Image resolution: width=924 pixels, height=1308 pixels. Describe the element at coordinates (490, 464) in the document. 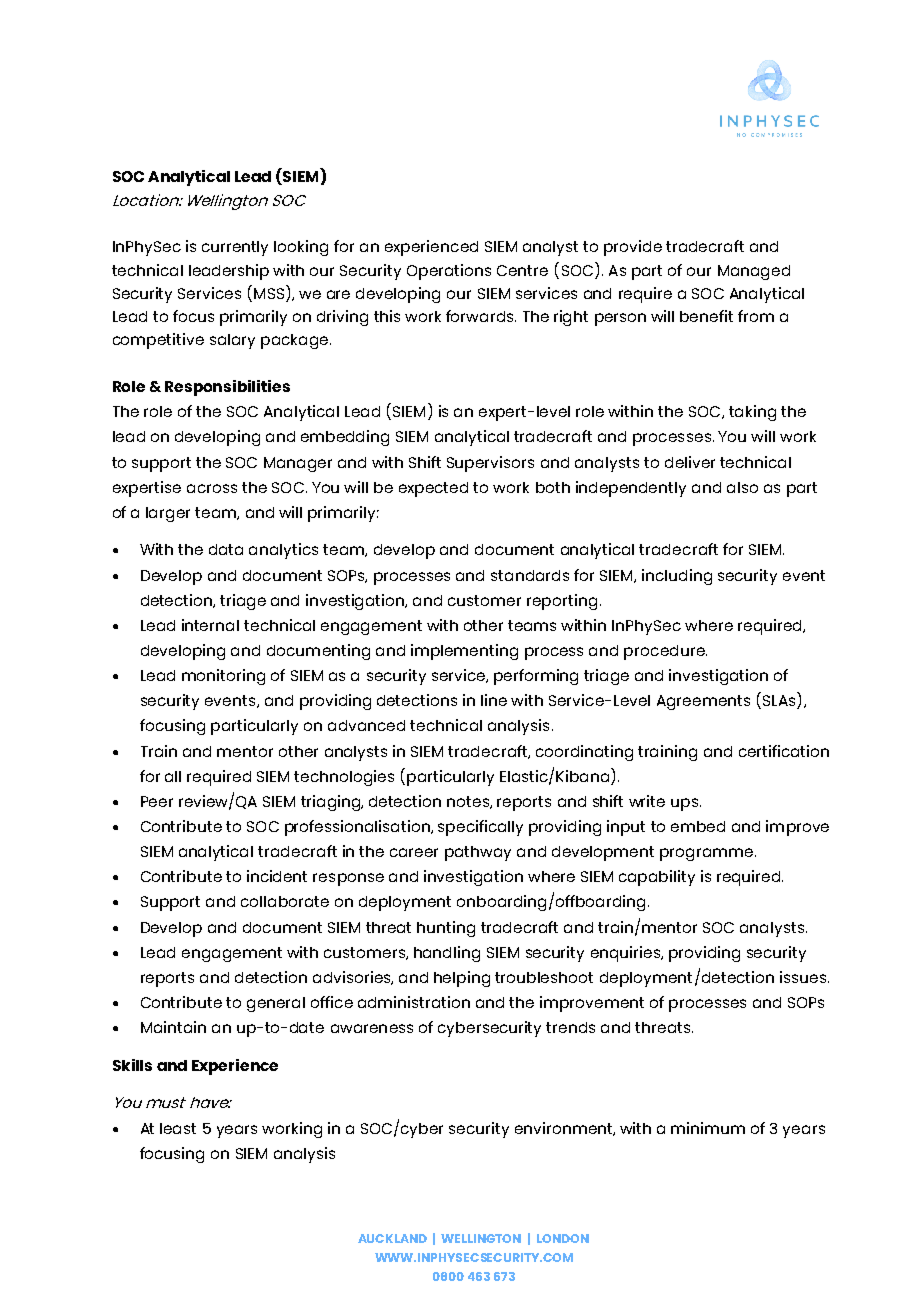

I see `Supervisors` at that location.
